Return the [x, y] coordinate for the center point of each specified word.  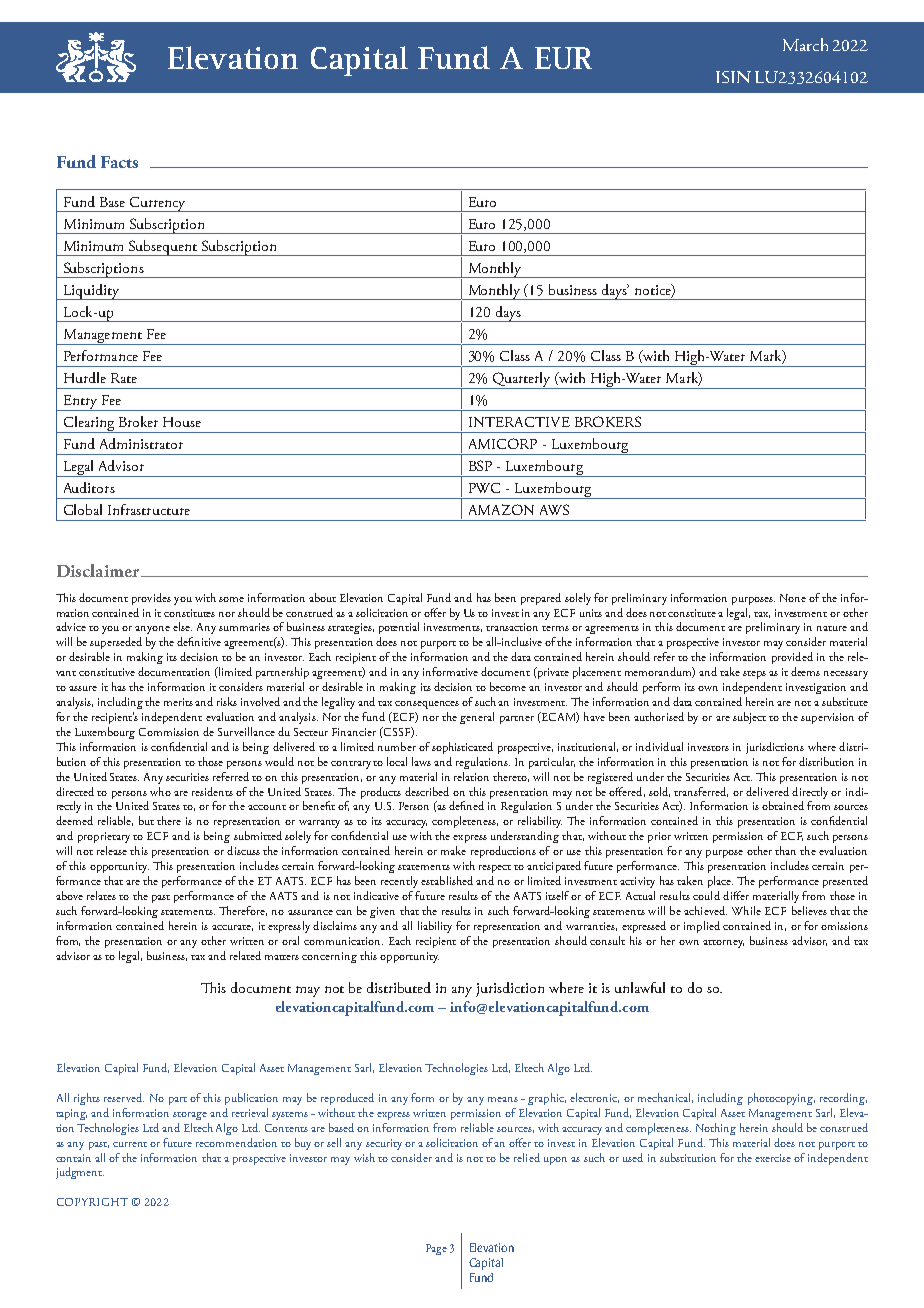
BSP [480, 465]
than [785, 850]
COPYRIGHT [92, 1202]
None [793, 598]
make [453, 850]
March [805, 44]
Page [436, 1249]
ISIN [733, 77]
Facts [119, 162]
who [160, 791]
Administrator [141, 443]
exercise [773, 1158]
